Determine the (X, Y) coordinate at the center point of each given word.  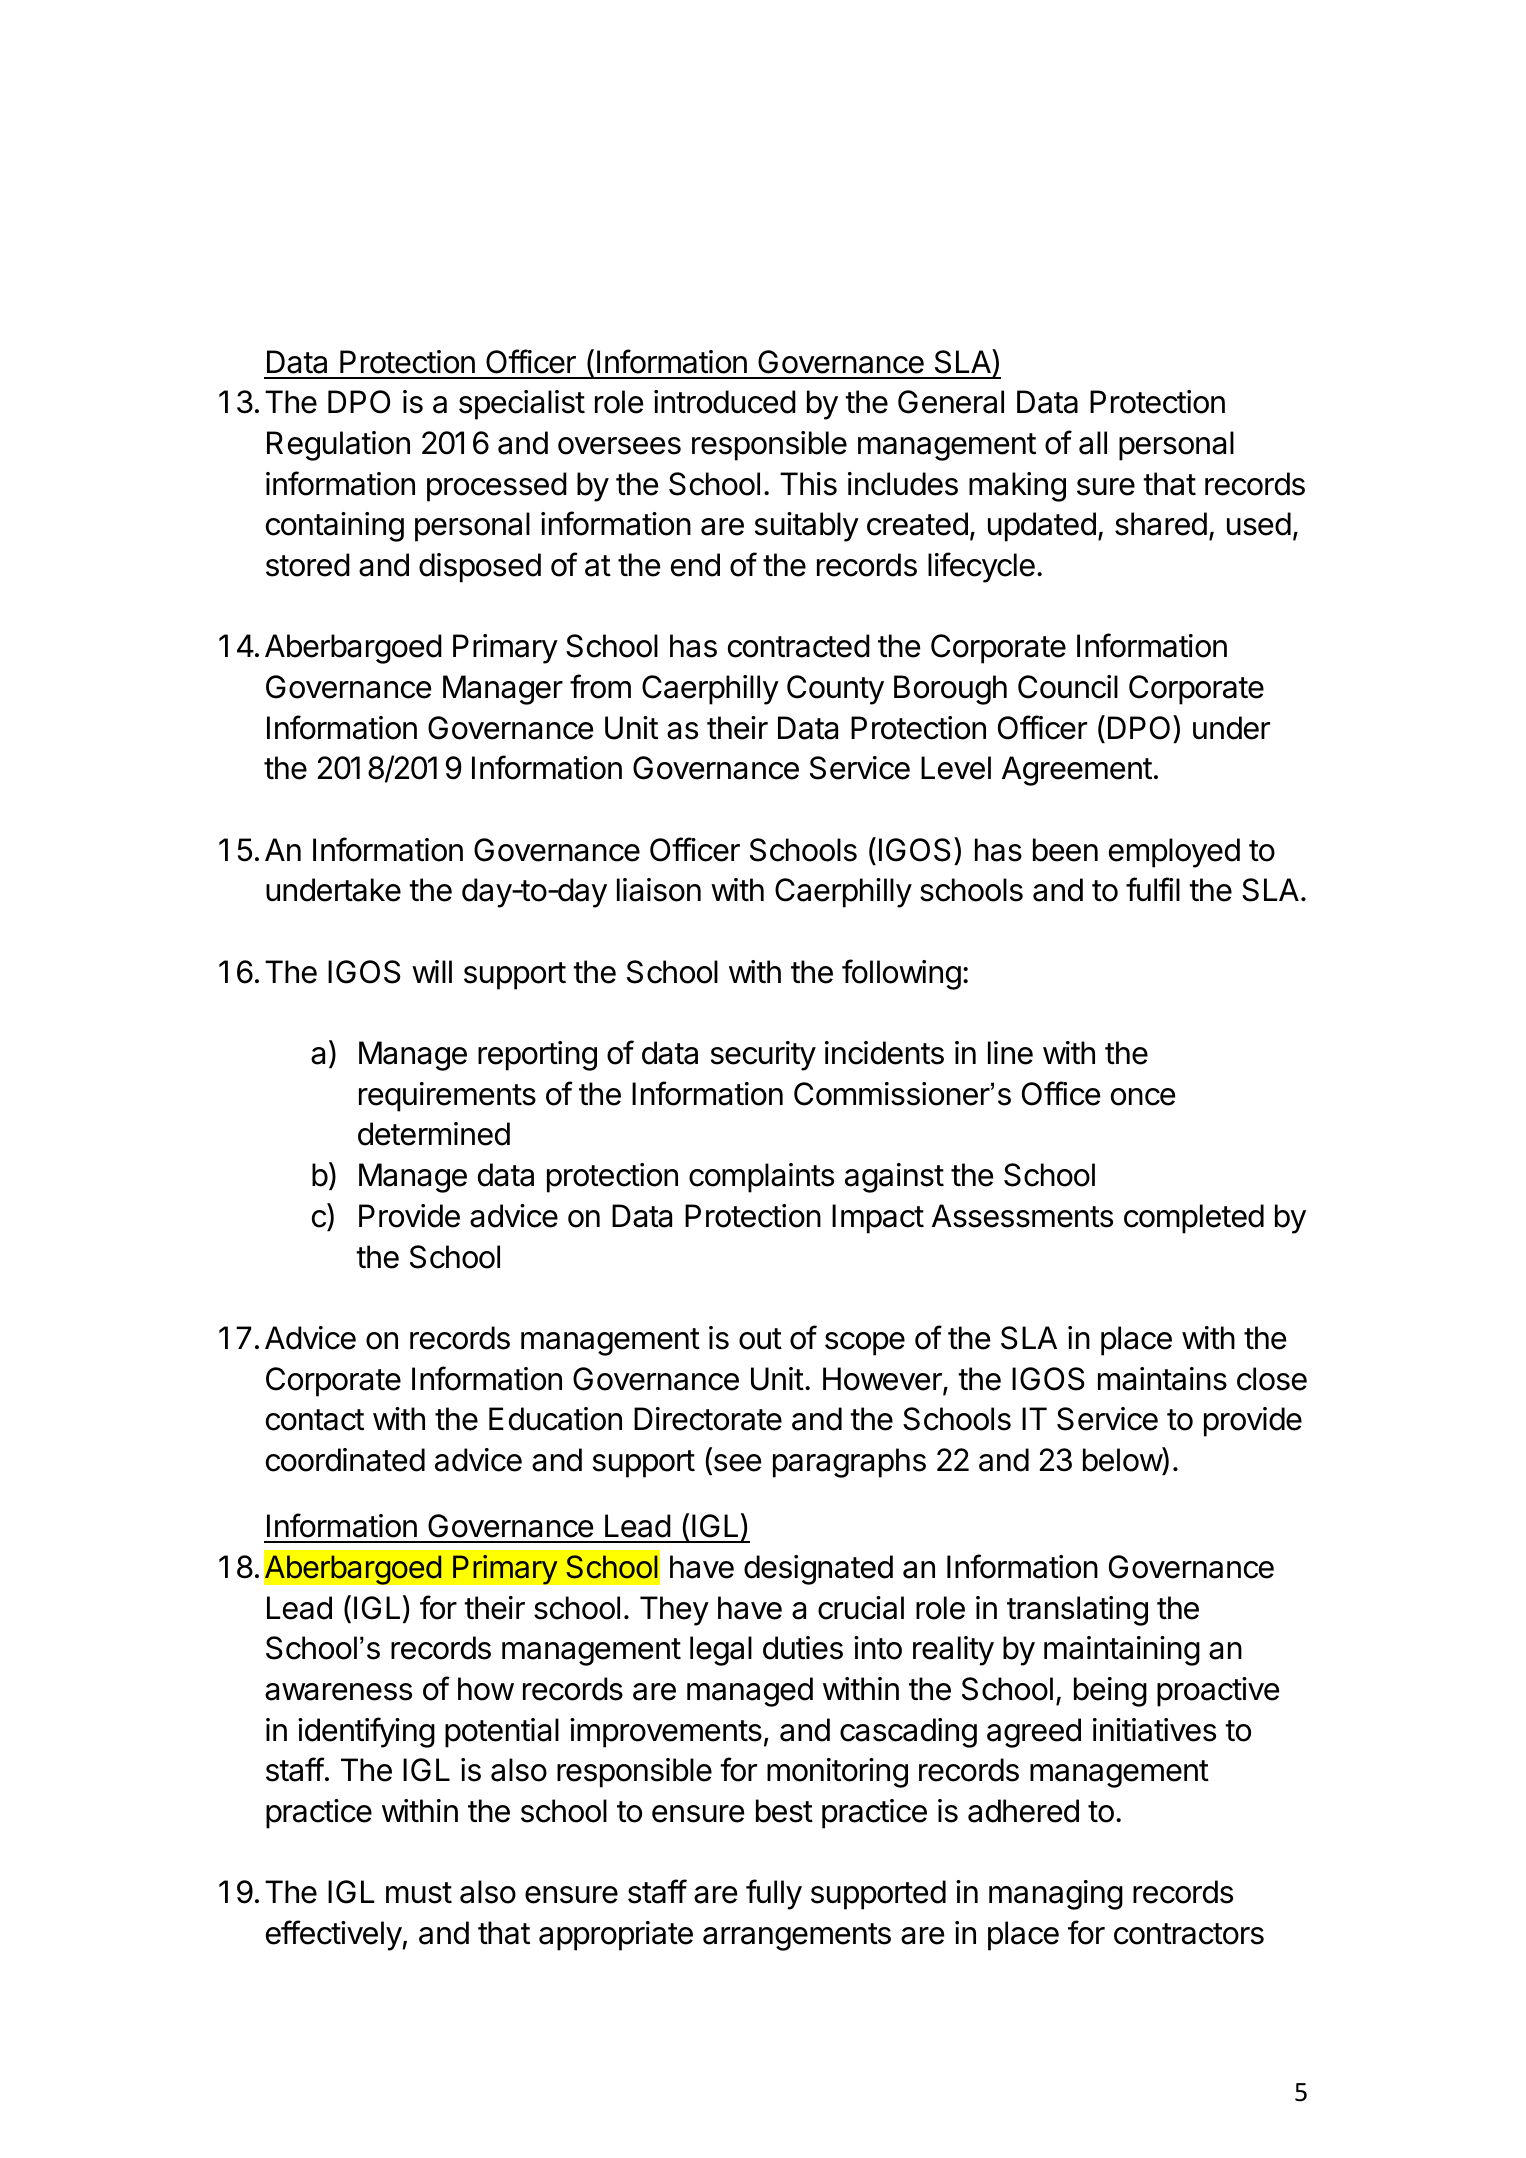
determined (434, 1134)
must (419, 1893)
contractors (1189, 1934)
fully (774, 1894)
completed (1194, 1219)
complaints (761, 1178)
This (808, 484)
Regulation (338, 446)
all (1093, 443)
